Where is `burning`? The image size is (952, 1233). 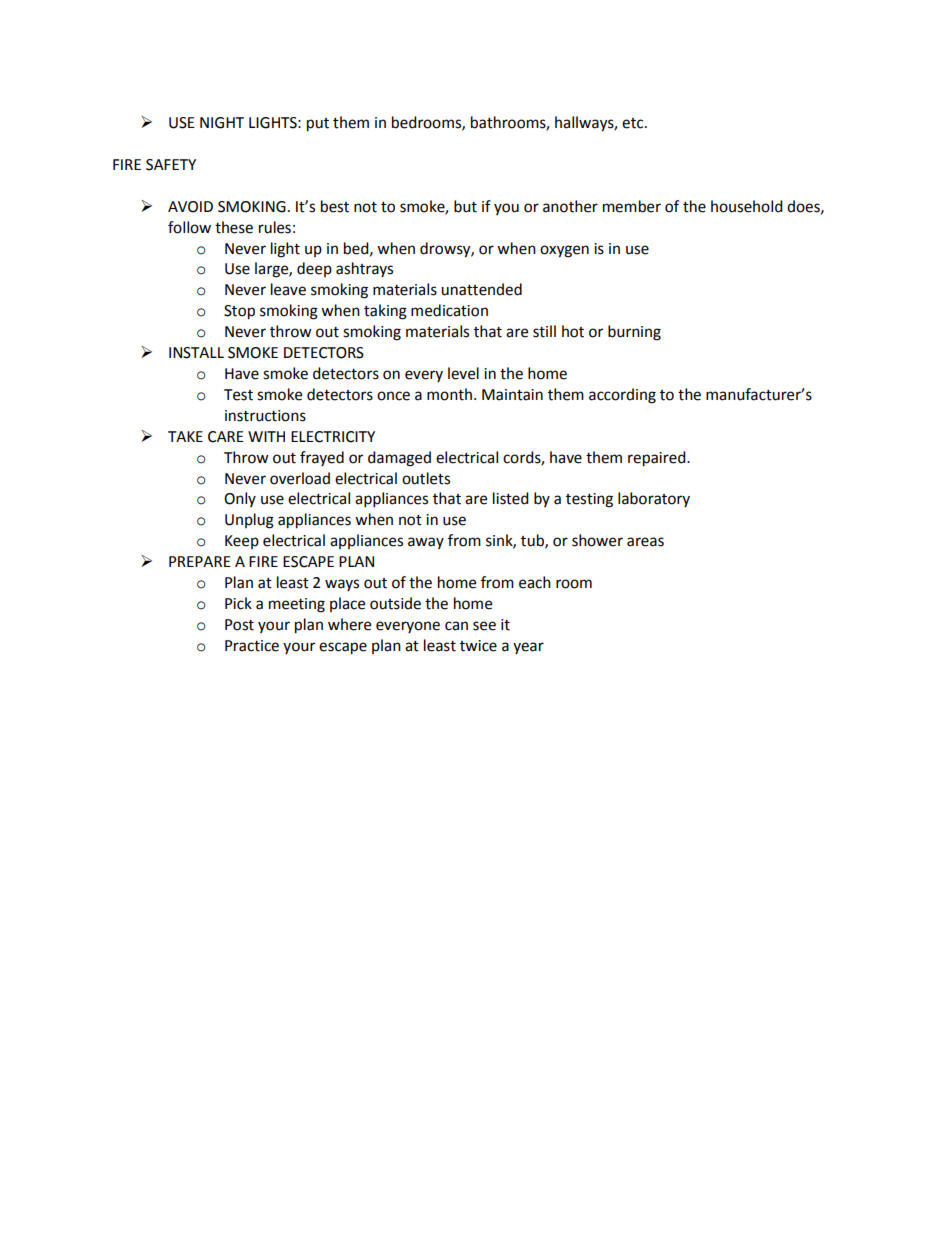 burning is located at coordinates (634, 333).
